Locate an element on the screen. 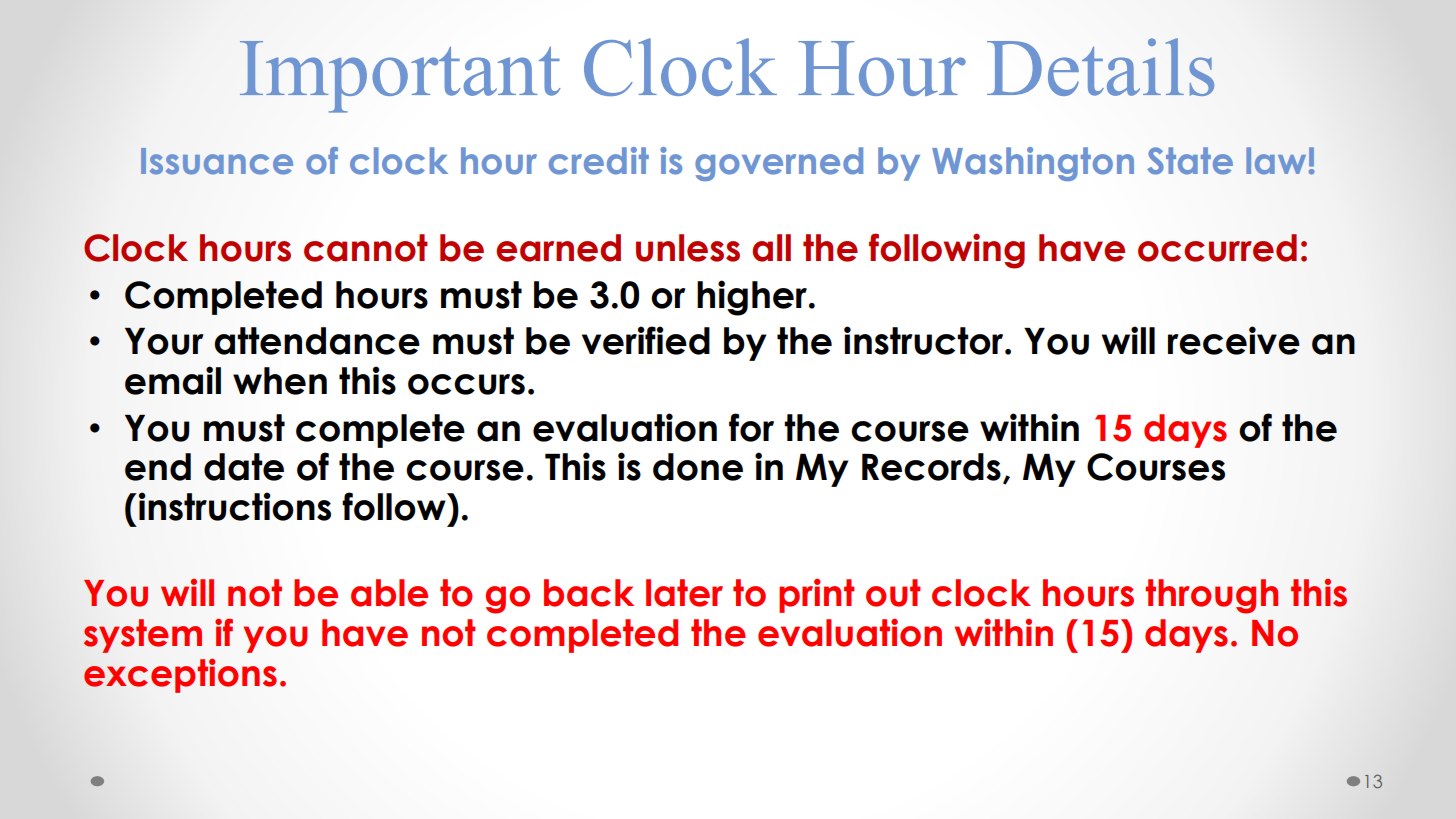 This screenshot has width=1456, height=819. when is located at coordinates (280, 381).
